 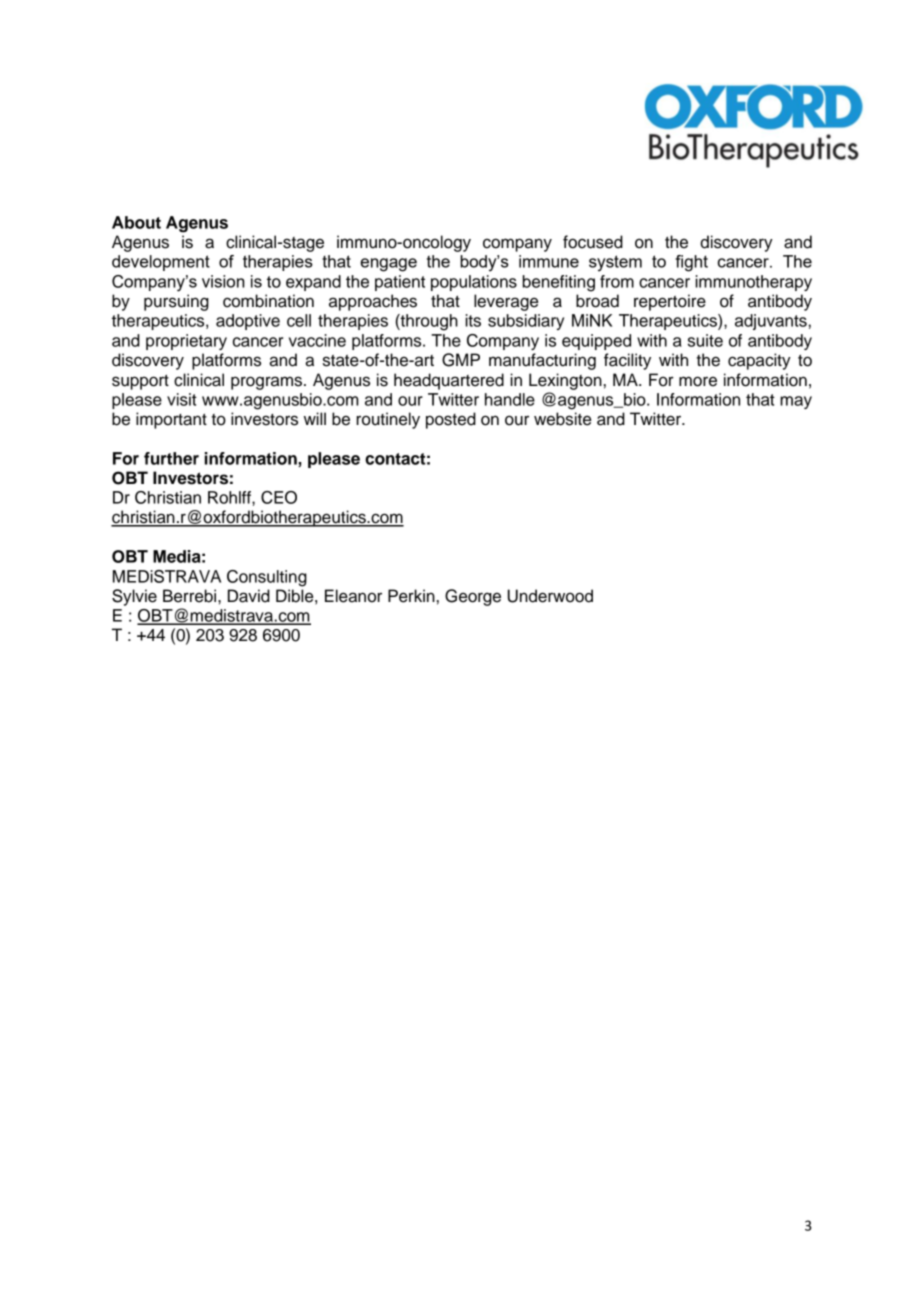 What do you see at coordinates (136, 222) in the document?
I see `About` at bounding box center [136, 222].
